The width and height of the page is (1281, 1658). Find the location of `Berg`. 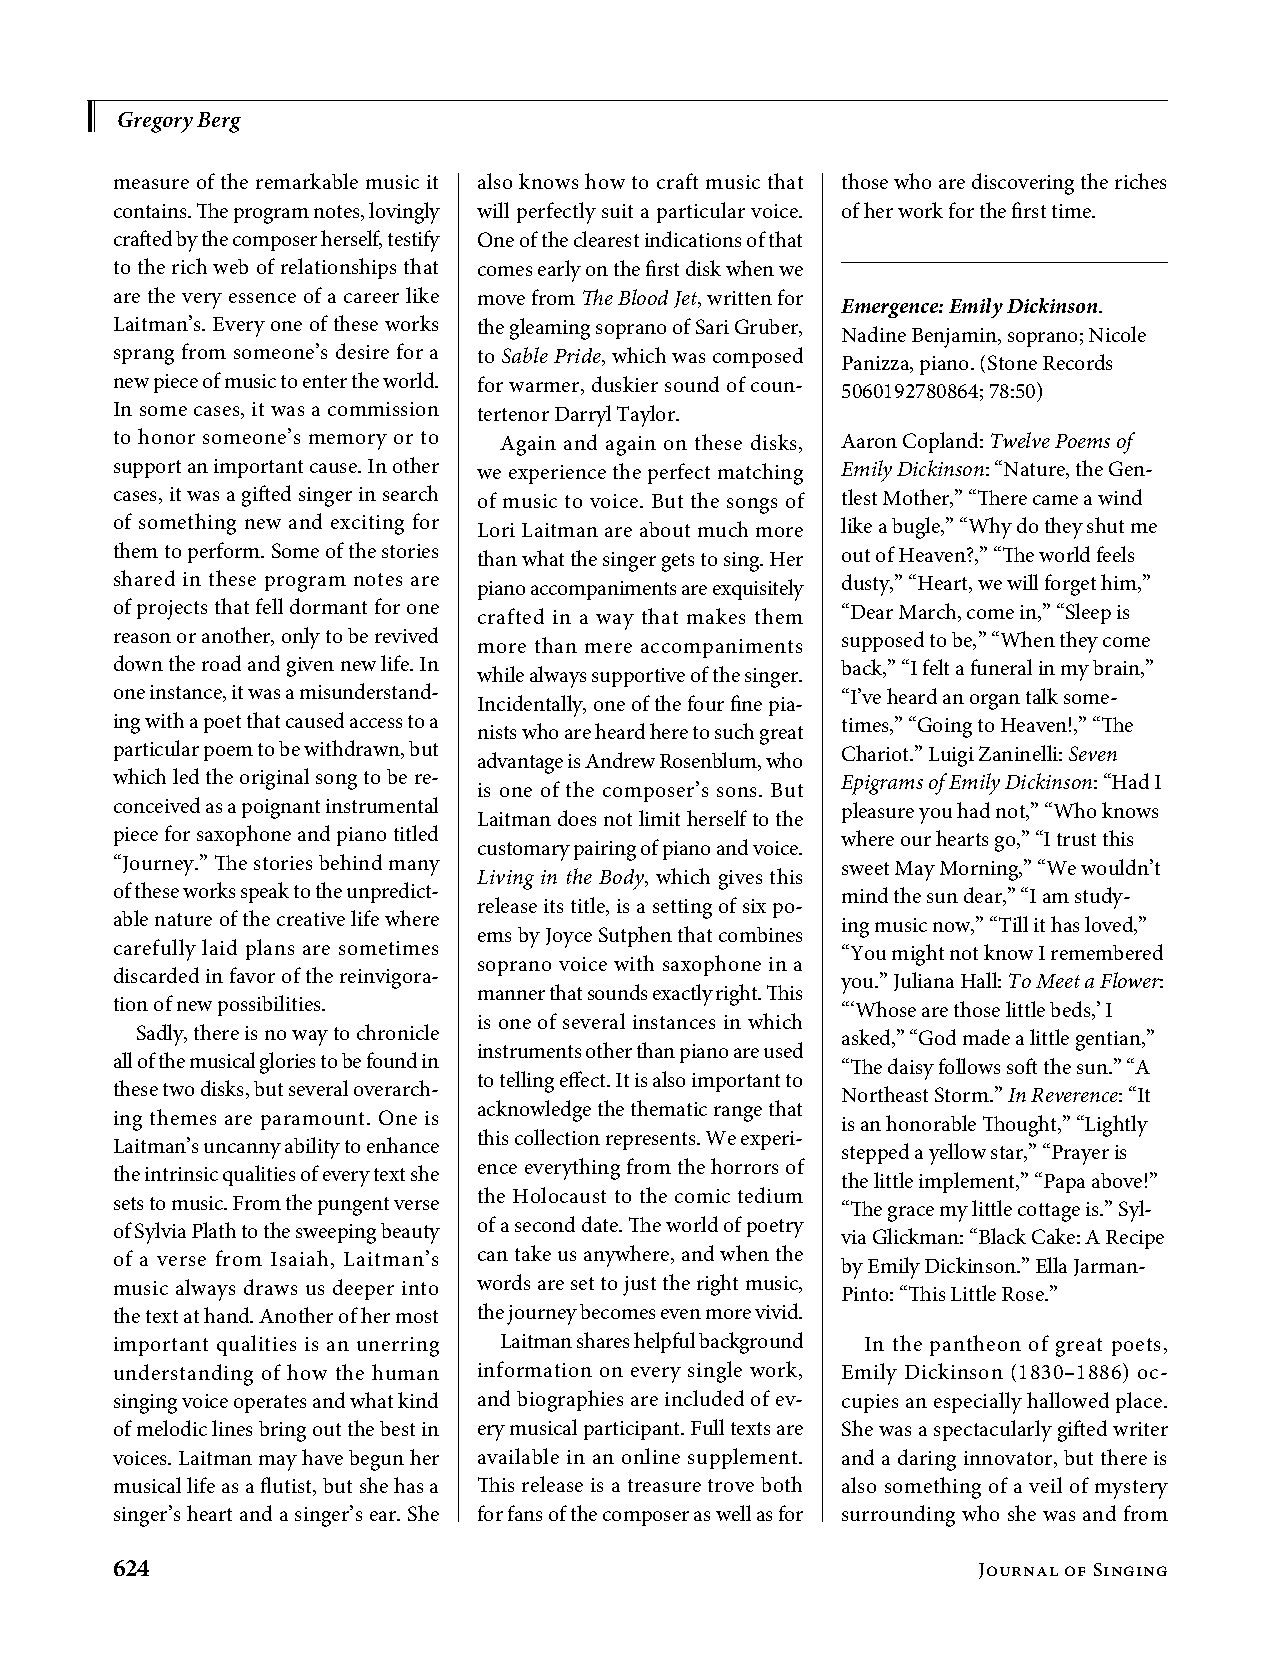

Berg is located at coordinates (219, 122).
